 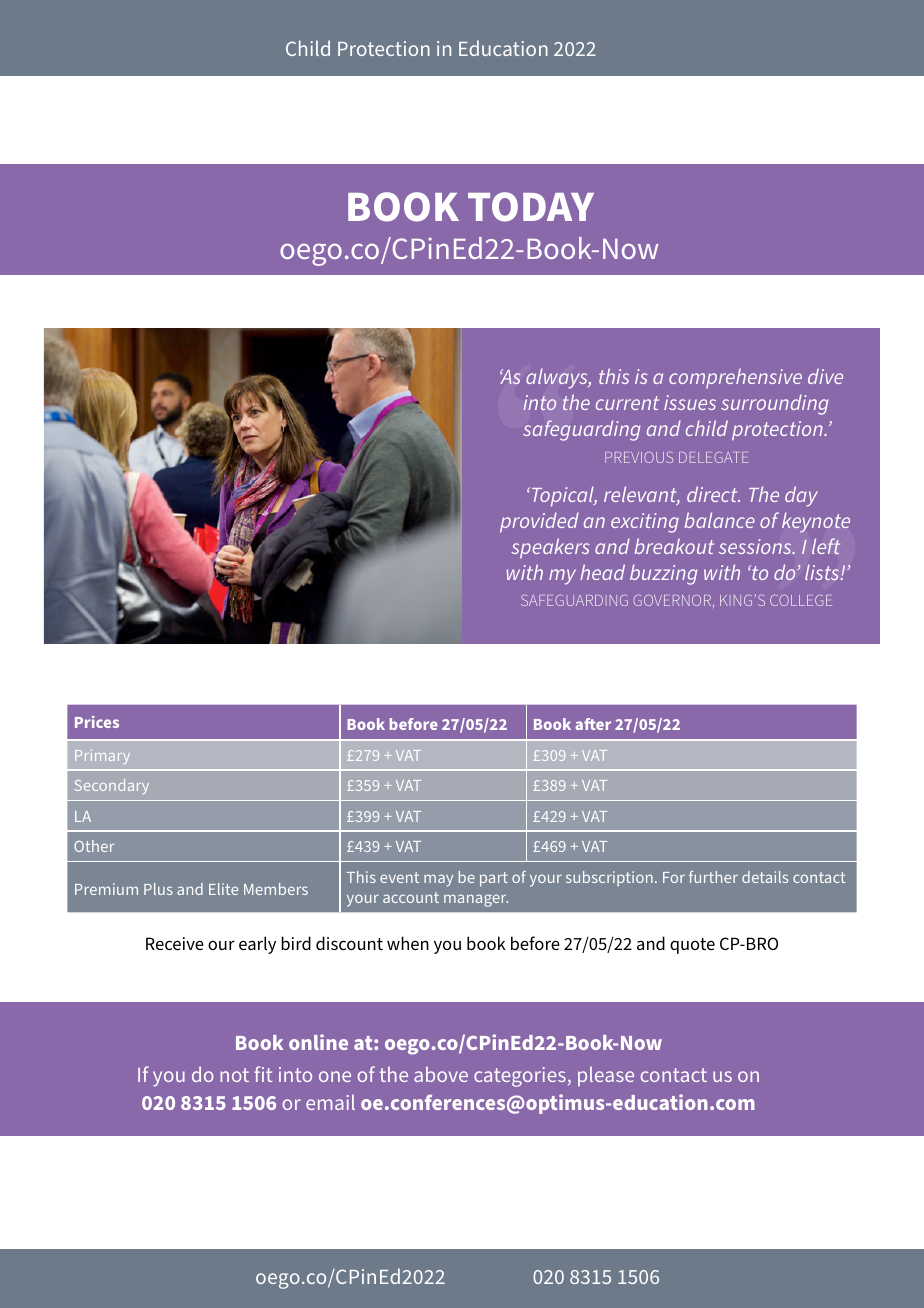 I want to click on may, so click(x=438, y=880).
